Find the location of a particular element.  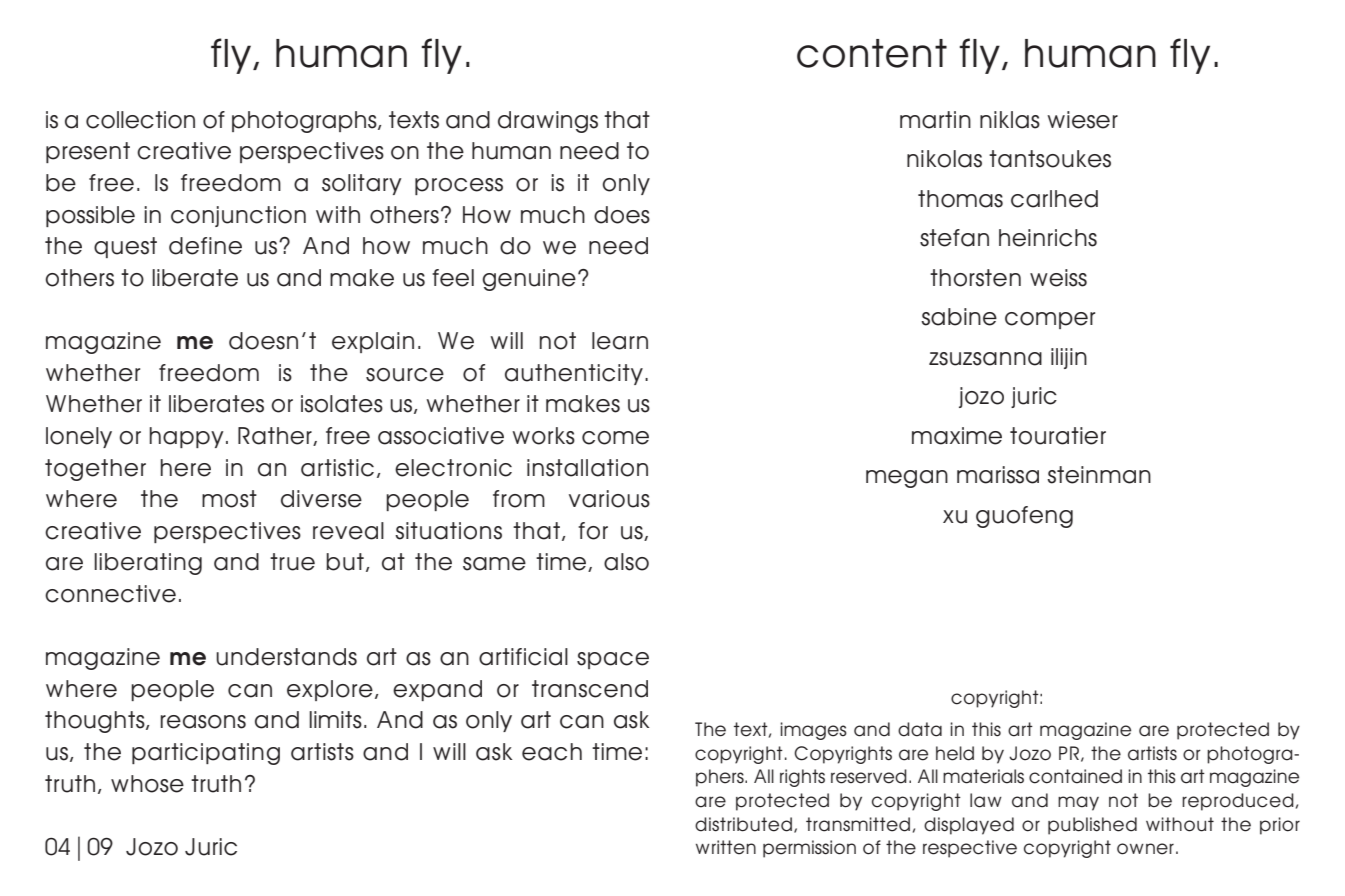

data is located at coordinates (920, 729).
